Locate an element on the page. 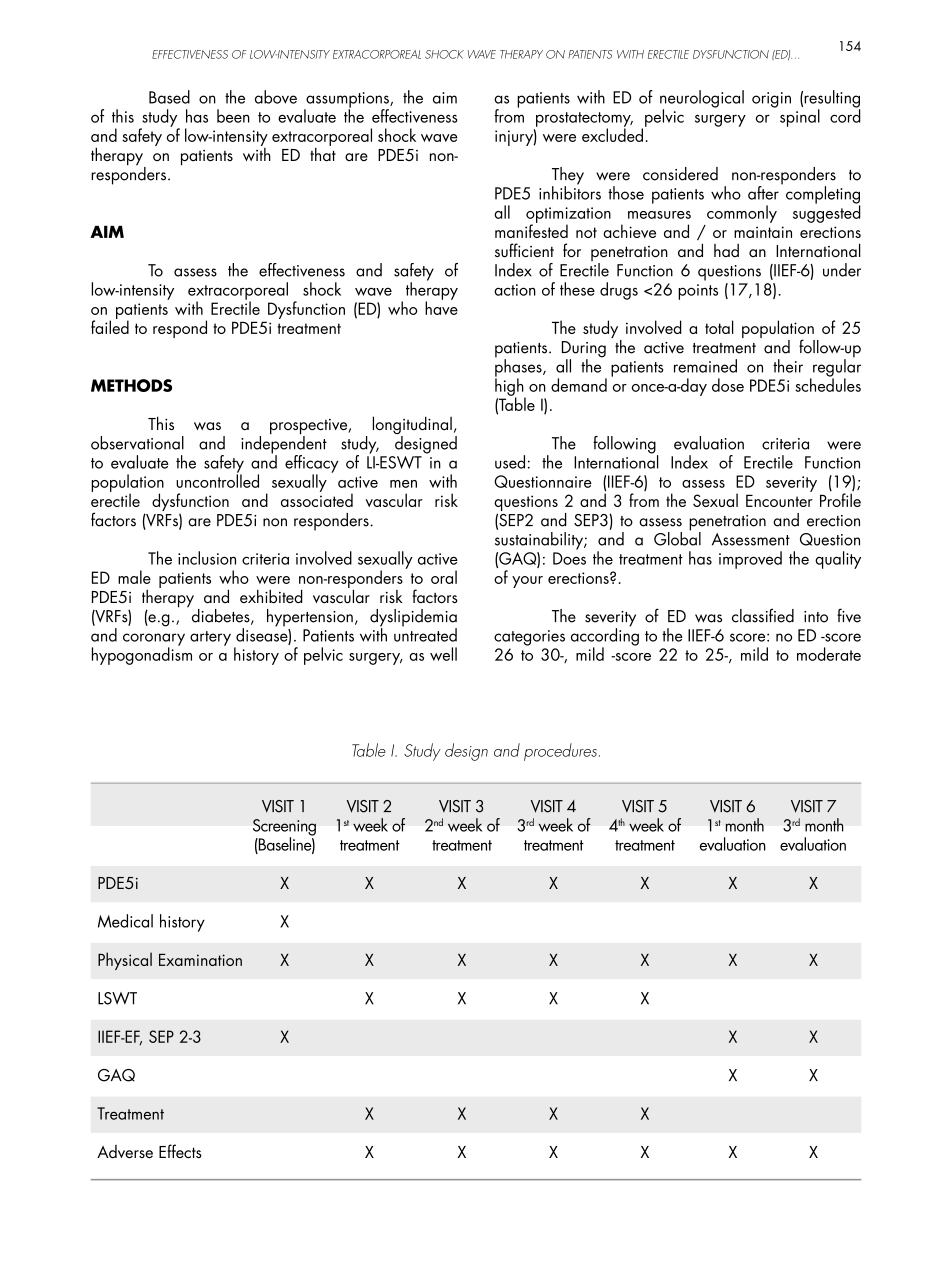 This page has width=952, height=1271. artery is located at coordinates (210, 638).
